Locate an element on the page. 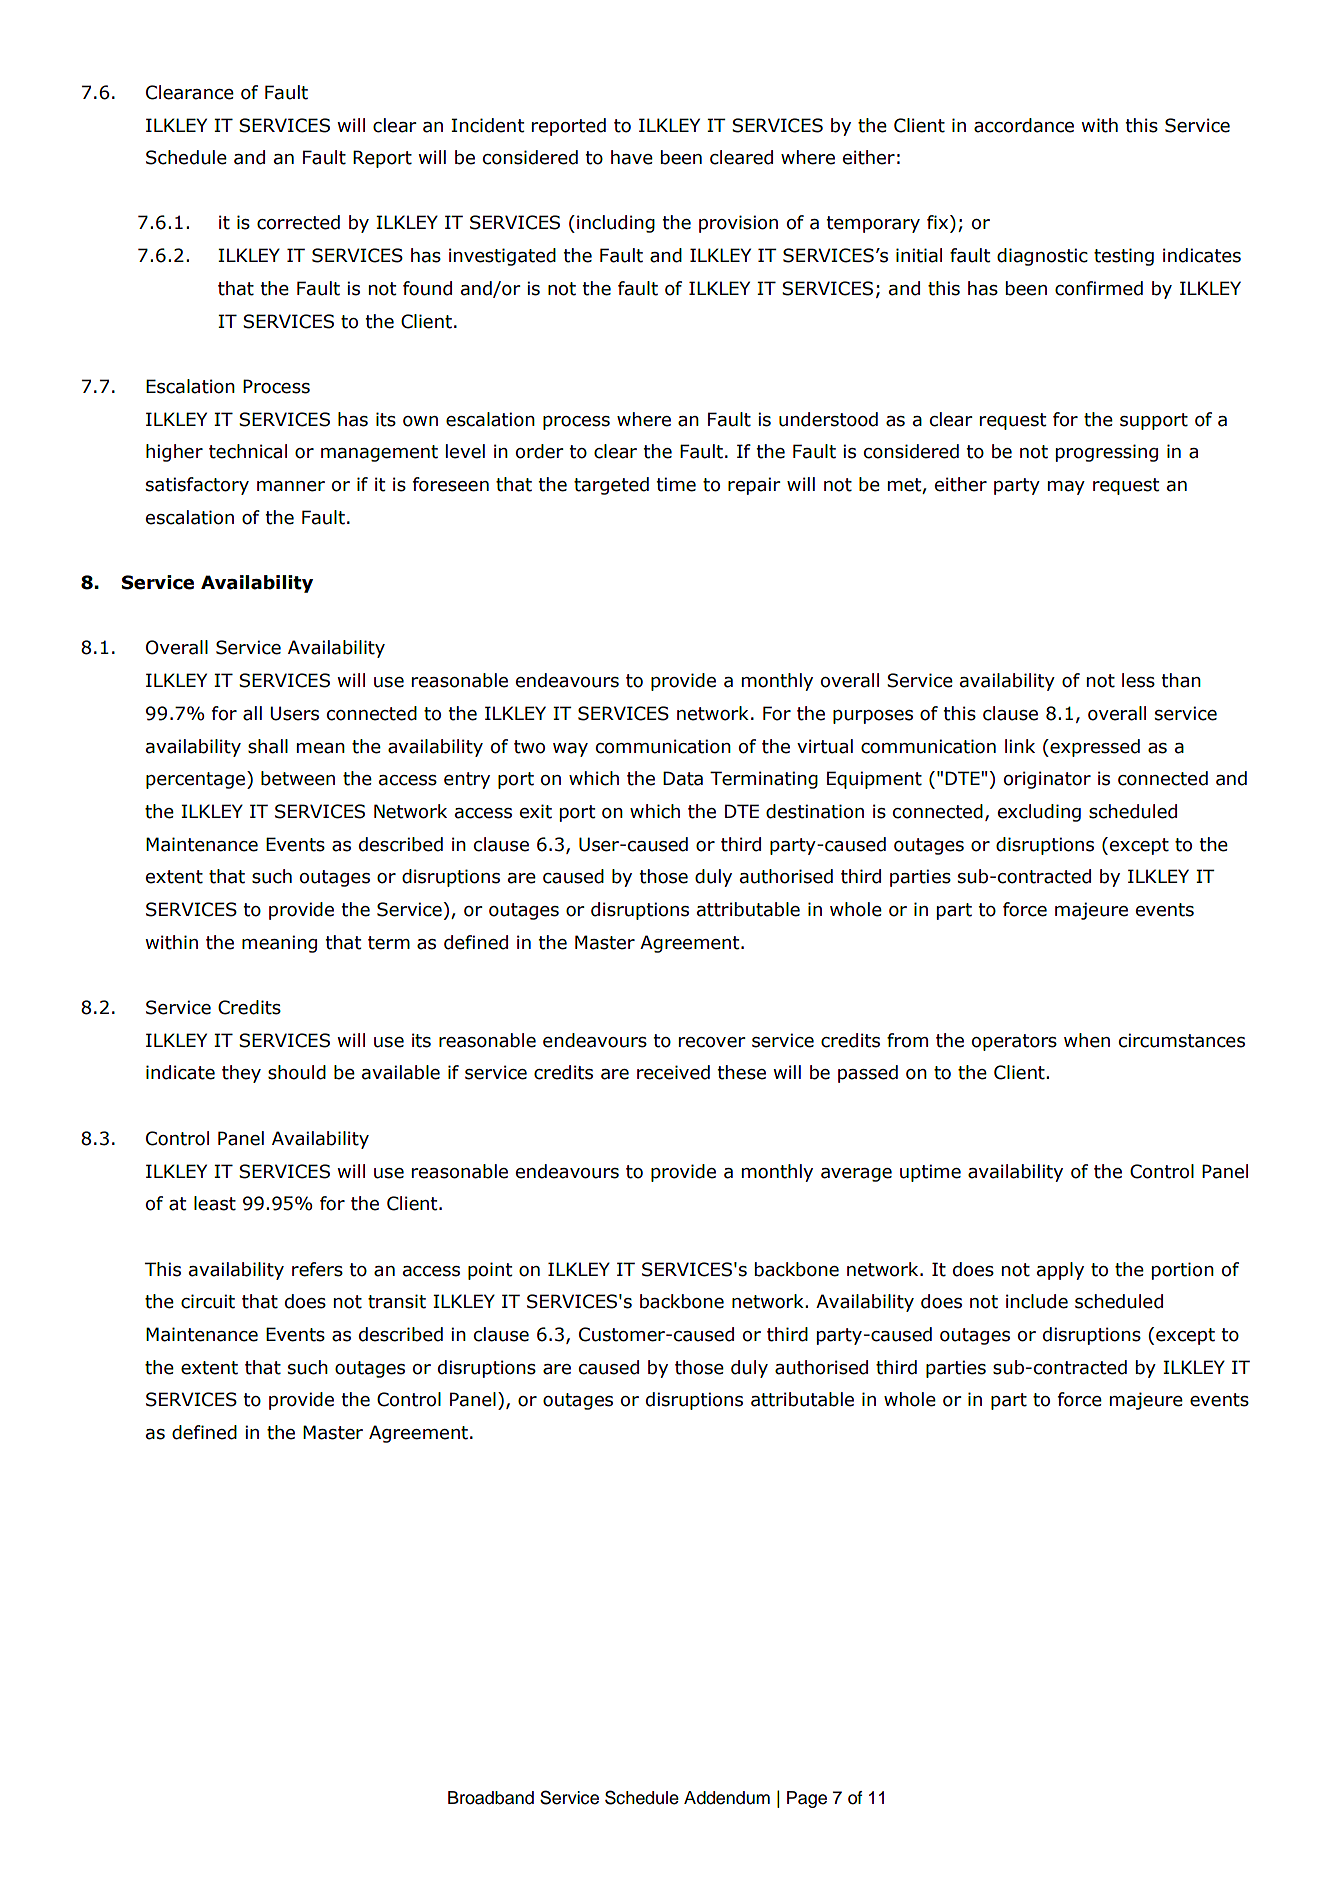 The image size is (1334, 1887). between is located at coordinates (298, 778).
